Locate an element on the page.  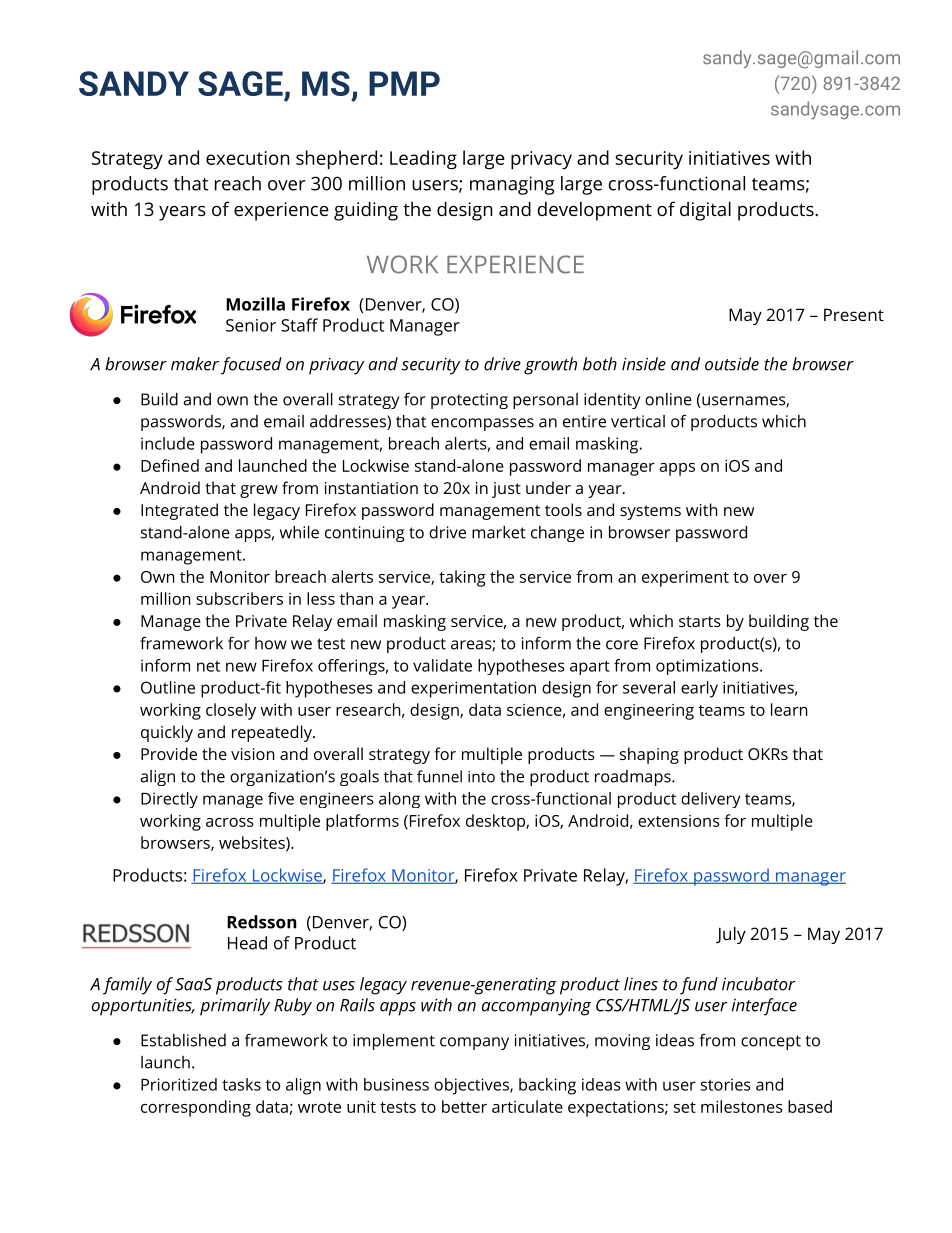
digital is located at coordinates (705, 211).
